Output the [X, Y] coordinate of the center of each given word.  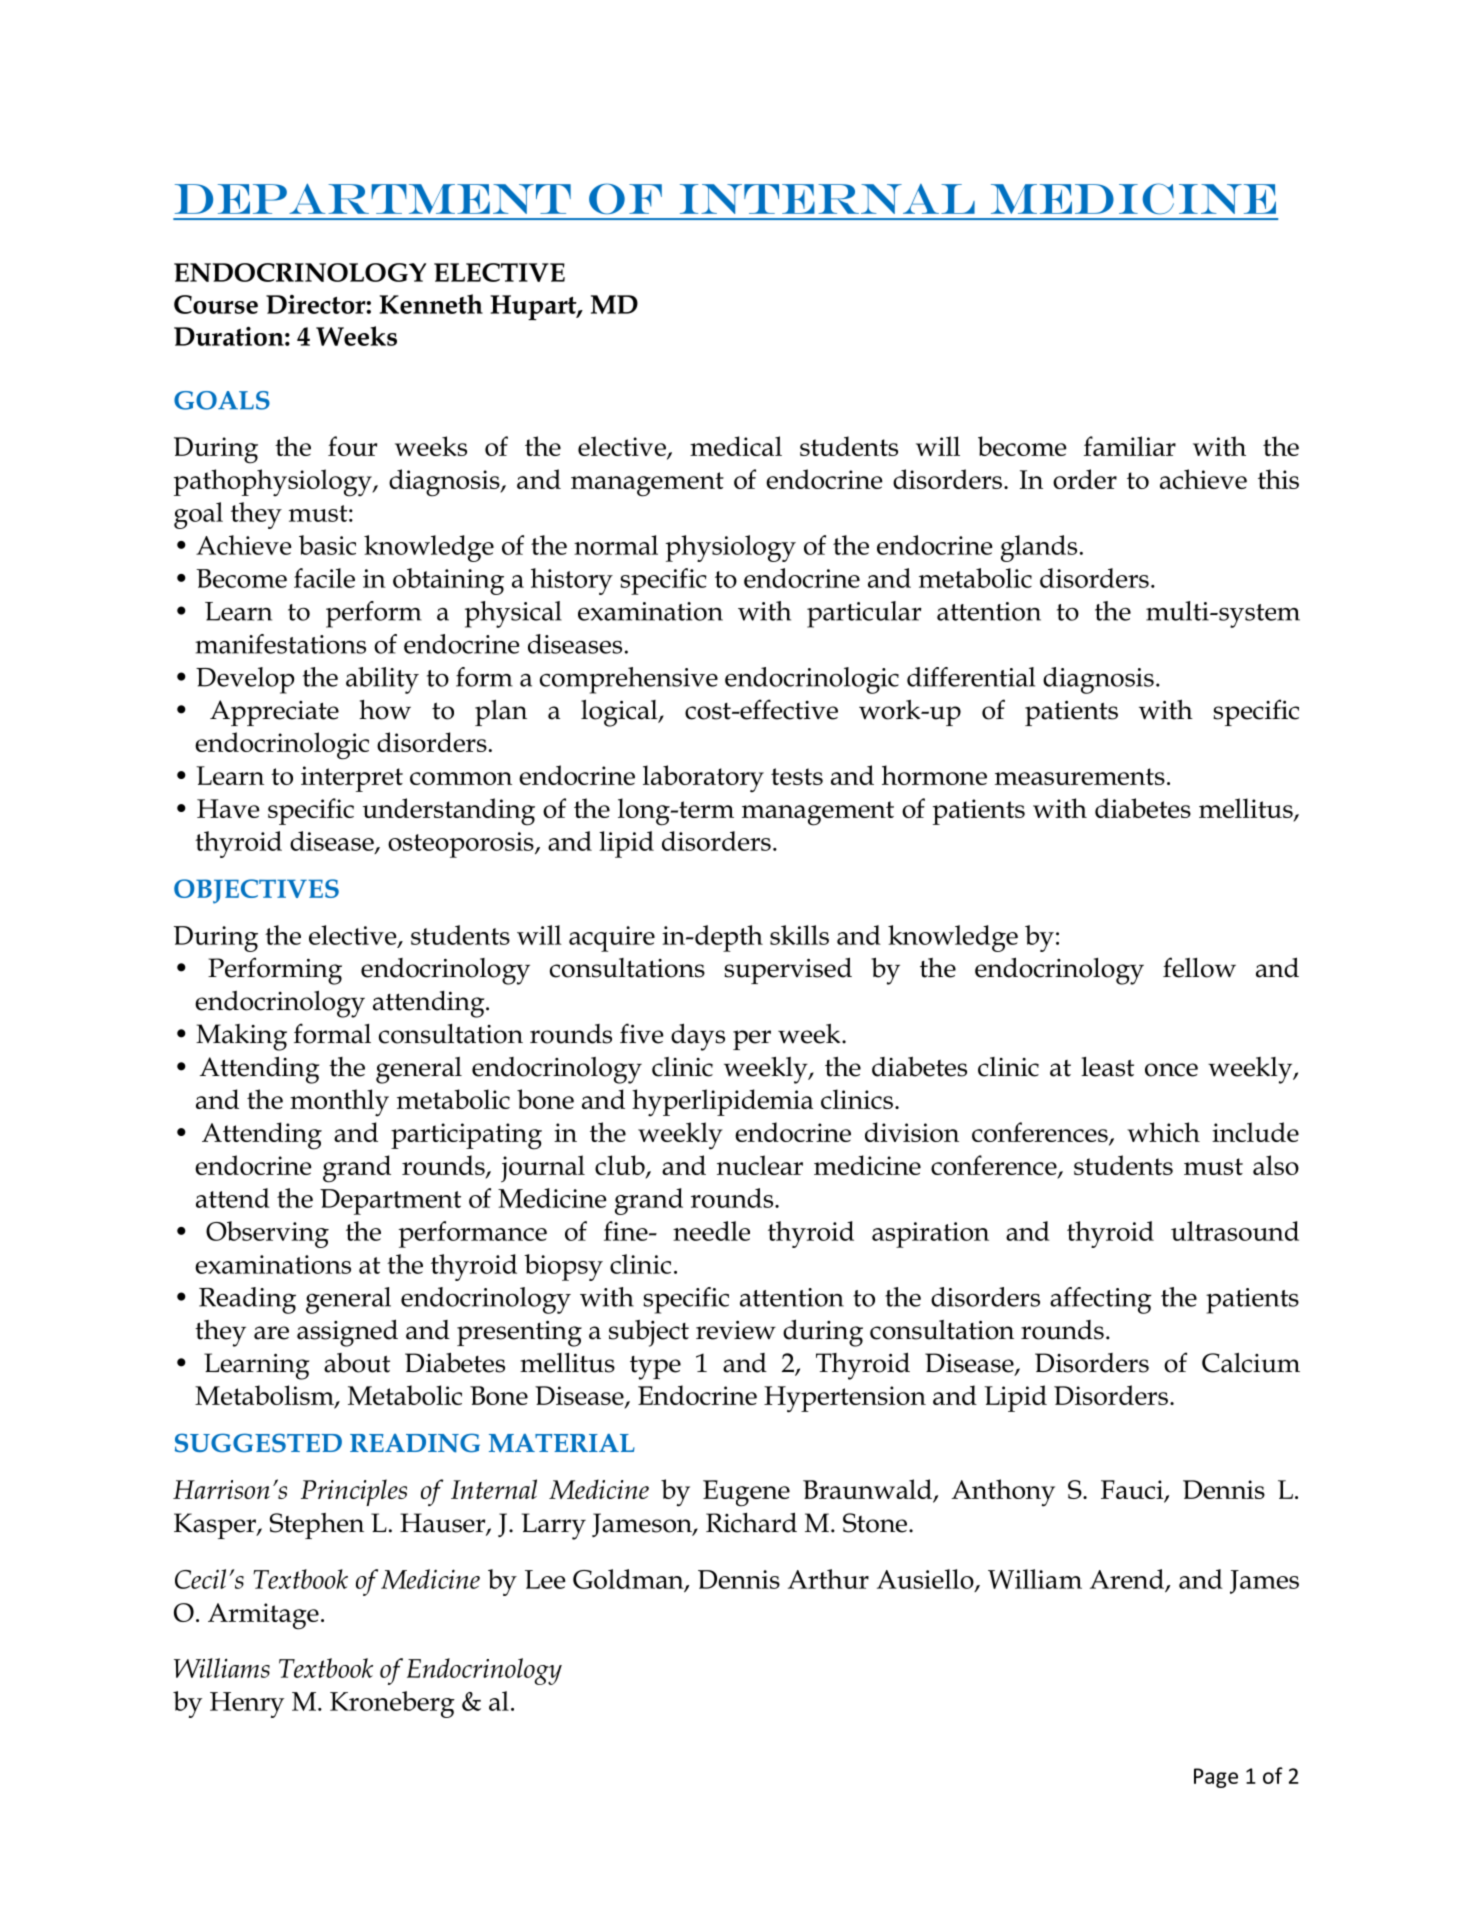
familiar [1130, 446]
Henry [247, 1705]
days [698, 1037]
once [1171, 1070]
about [357, 1363]
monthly [339, 1102]
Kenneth [431, 304]
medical [736, 446]
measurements [1080, 776]
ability [382, 680]
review [736, 1330]
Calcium [1251, 1363]
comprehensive [629, 680]
